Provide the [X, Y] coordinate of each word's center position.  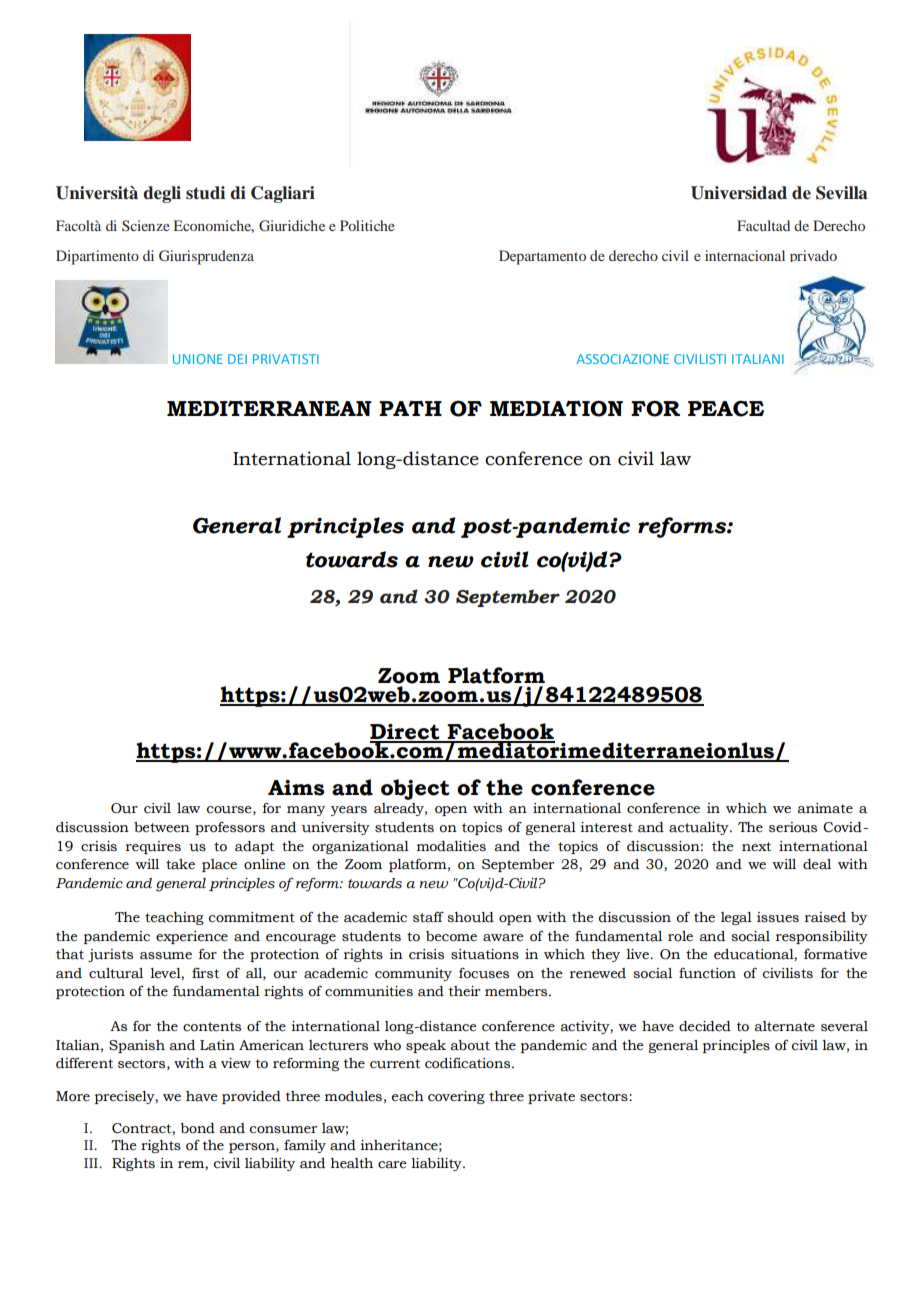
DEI [237, 359]
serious [793, 827]
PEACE [726, 408]
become [451, 936]
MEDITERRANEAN [269, 408]
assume [166, 956]
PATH [410, 408]
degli [162, 194]
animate [825, 808]
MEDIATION [556, 408]
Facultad [763, 225]
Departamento [542, 257]
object [415, 789]
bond [197, 1128]
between [162, 827]
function [707, 973]
